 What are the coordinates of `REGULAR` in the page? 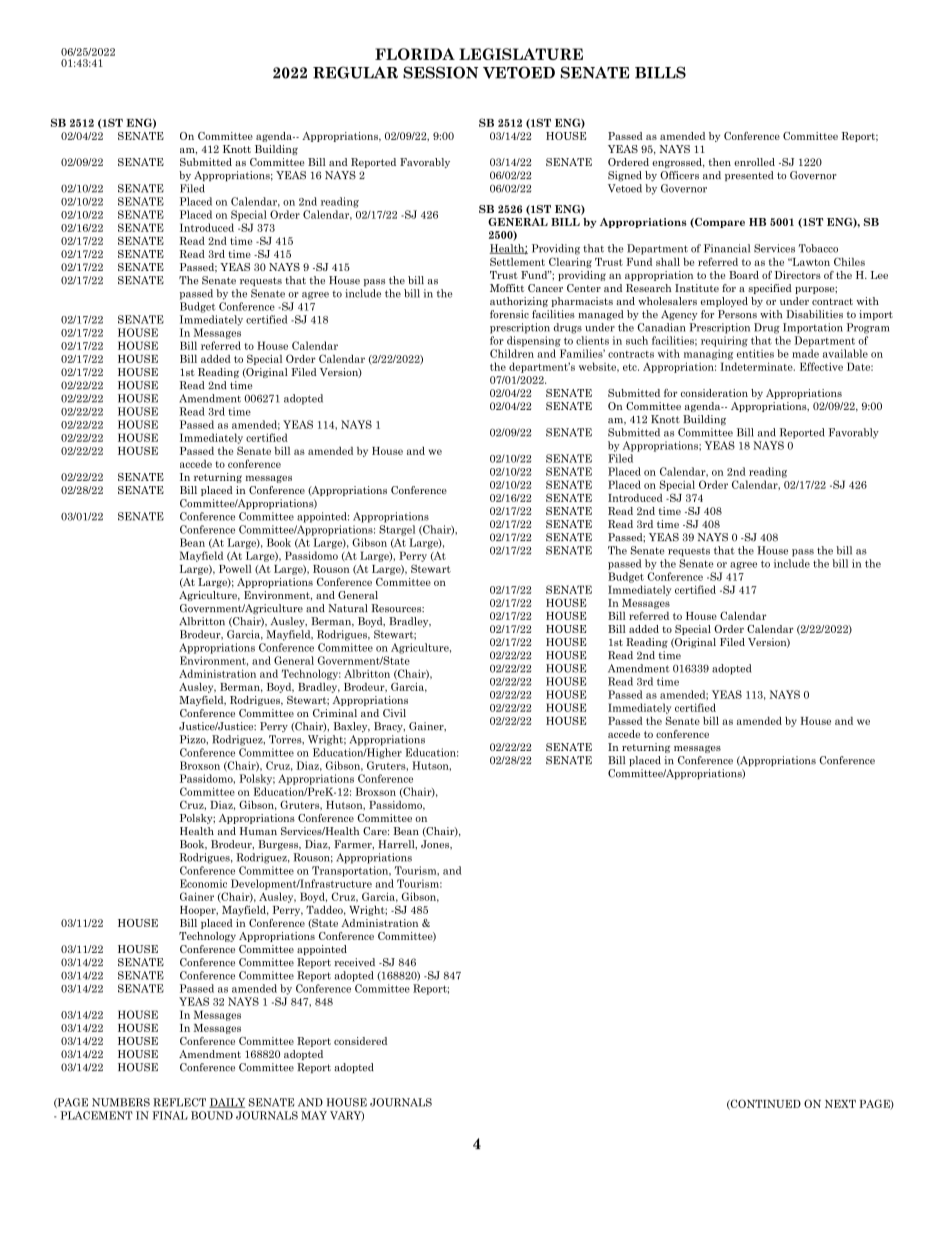 It's located at (355, 72).
